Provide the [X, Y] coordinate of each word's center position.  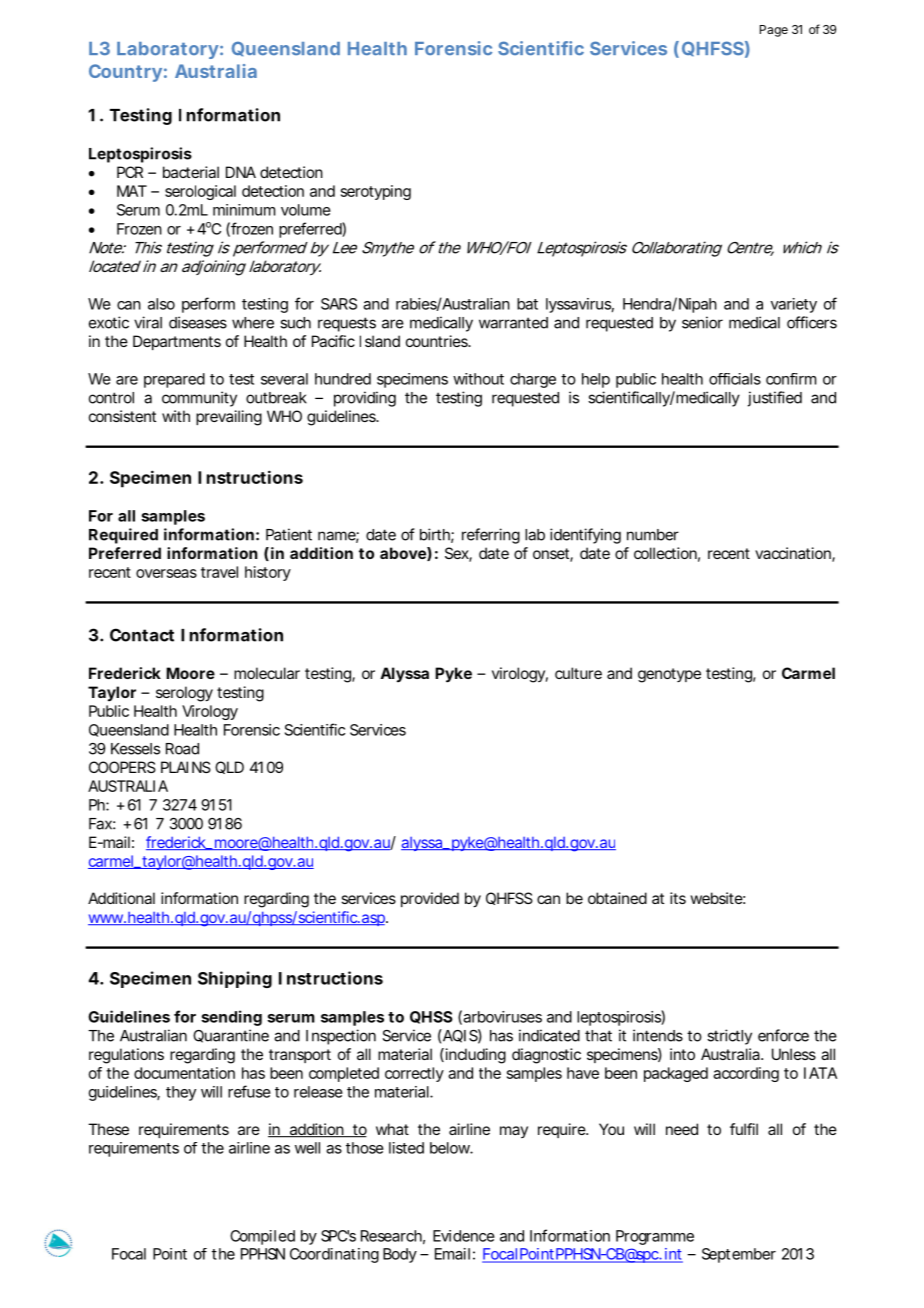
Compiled [262, 1237]
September [739, 1255]
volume [306, 210]
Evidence [464, 1236]
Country [125, 73]
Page [774, 31]
